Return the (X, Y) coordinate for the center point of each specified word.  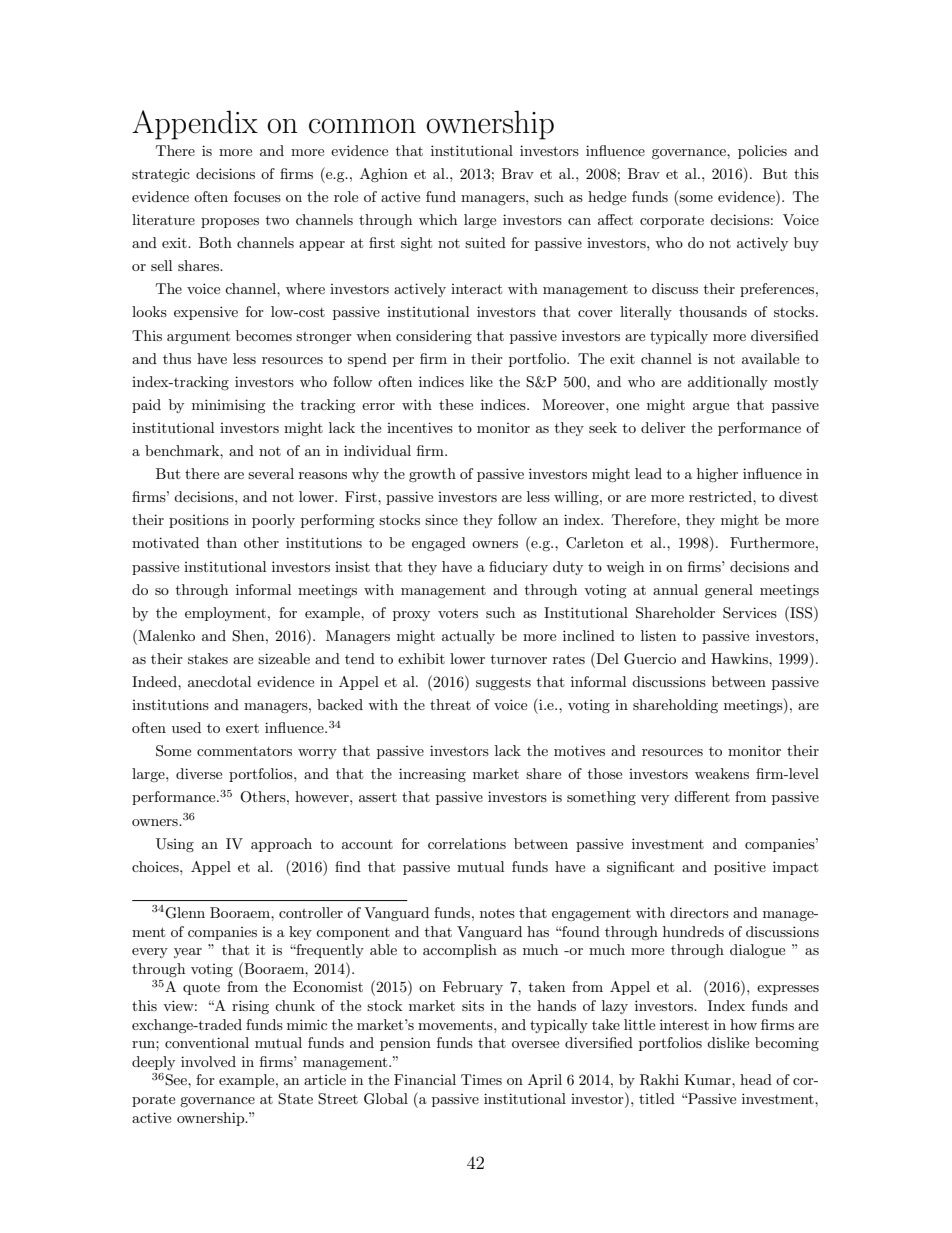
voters (458, 613)
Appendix (195, 125)
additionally (728, 383)
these (456, 404)
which (438, 219)
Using (175, 845)
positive (740, 868)
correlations (467, 843)
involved (208, 1061)
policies (762, 152)
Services (750, 613)
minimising (229, 406)
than (222, 542)
